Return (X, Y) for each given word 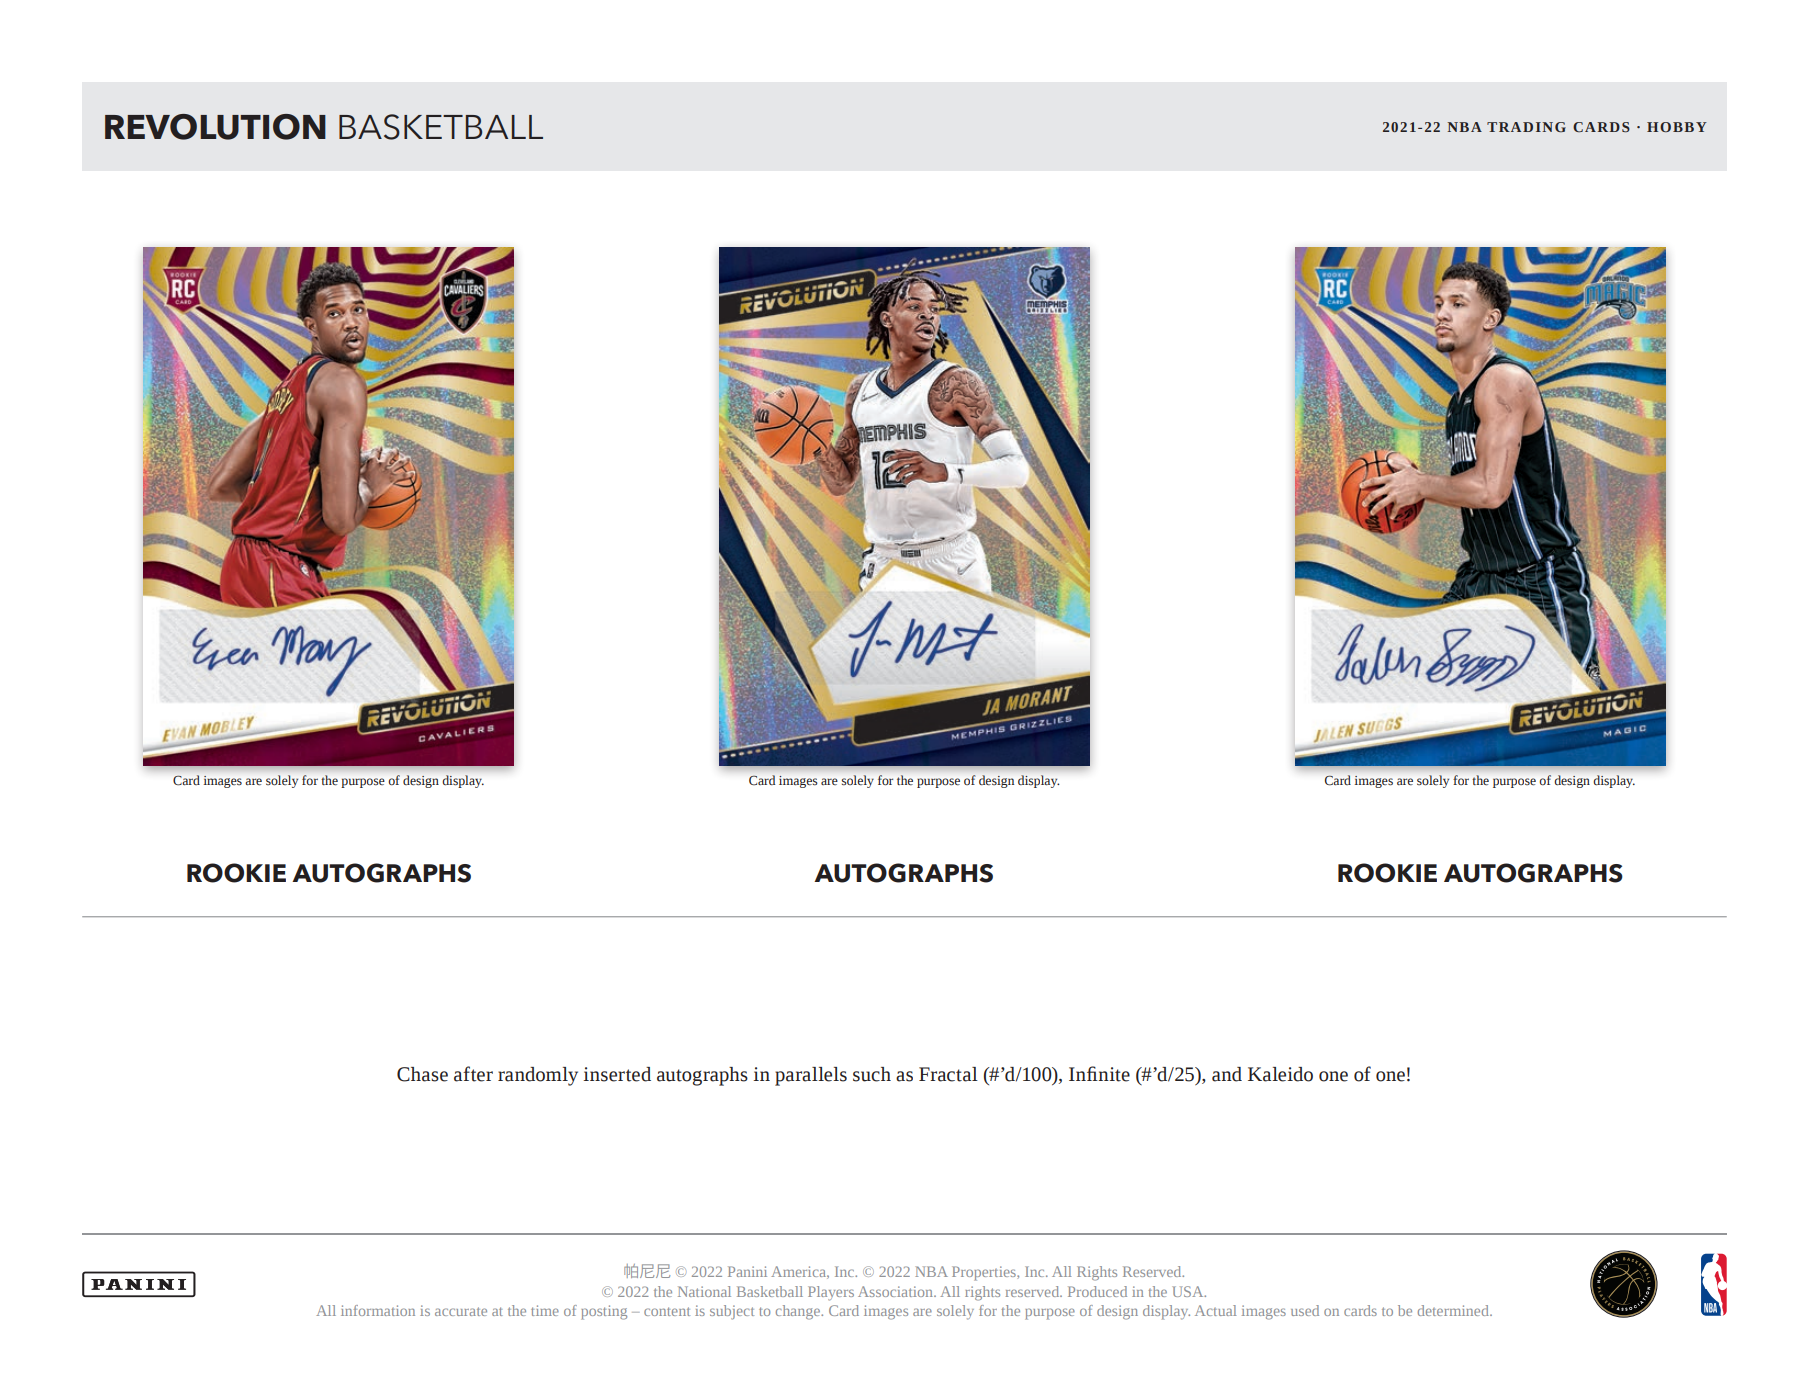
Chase (422, 1074)
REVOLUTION (215, 127)
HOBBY (1677, 127)
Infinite (1099, 1074)
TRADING (1526, 127)
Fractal (948, 1074)
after (473, 1074)
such (872, 1074)
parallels (811, 1076)
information (378, 1310)
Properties (985, 1273)
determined (1454, 1310)
